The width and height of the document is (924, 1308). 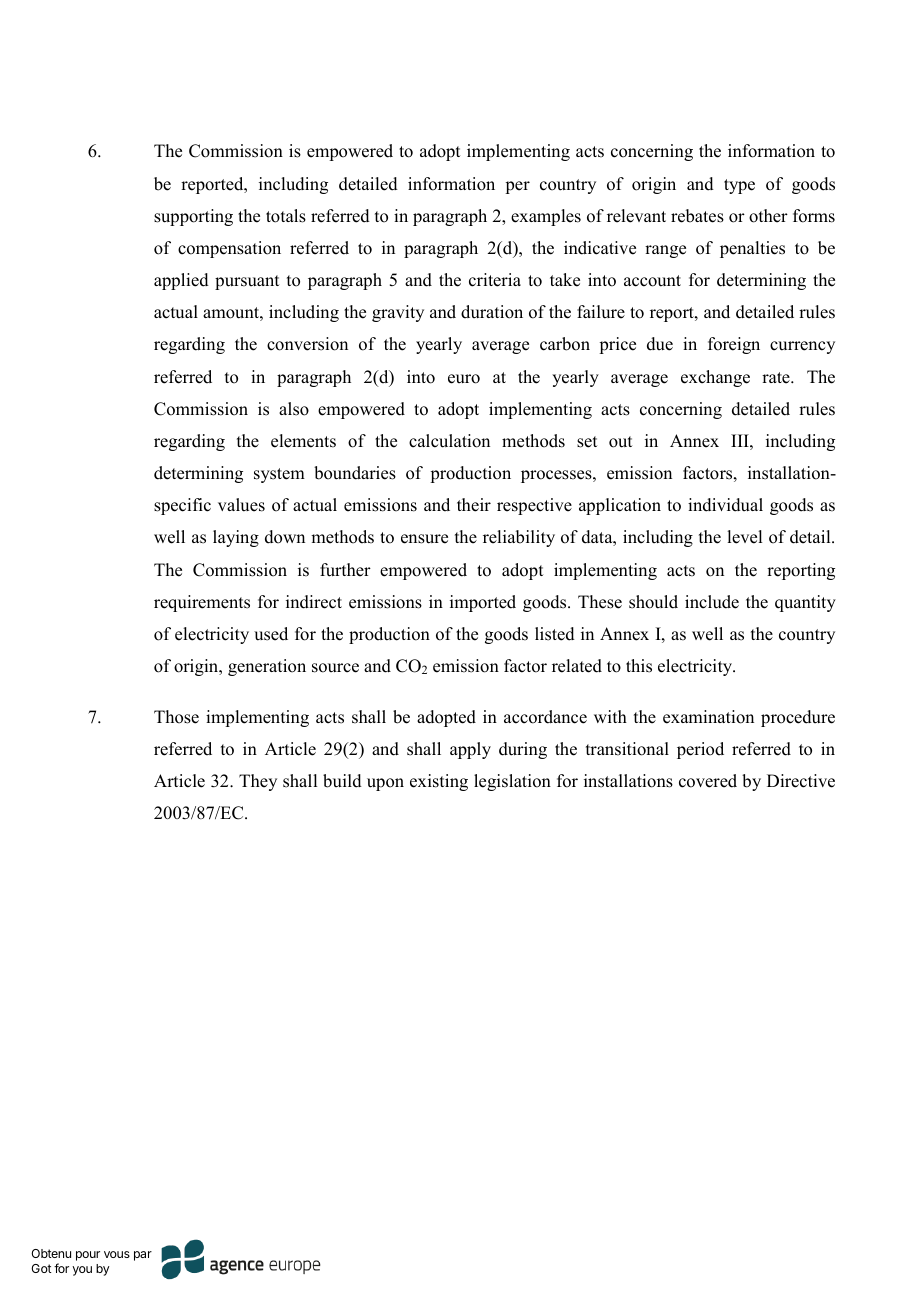 I want to click on pour, so click(x=88, y=1256).
